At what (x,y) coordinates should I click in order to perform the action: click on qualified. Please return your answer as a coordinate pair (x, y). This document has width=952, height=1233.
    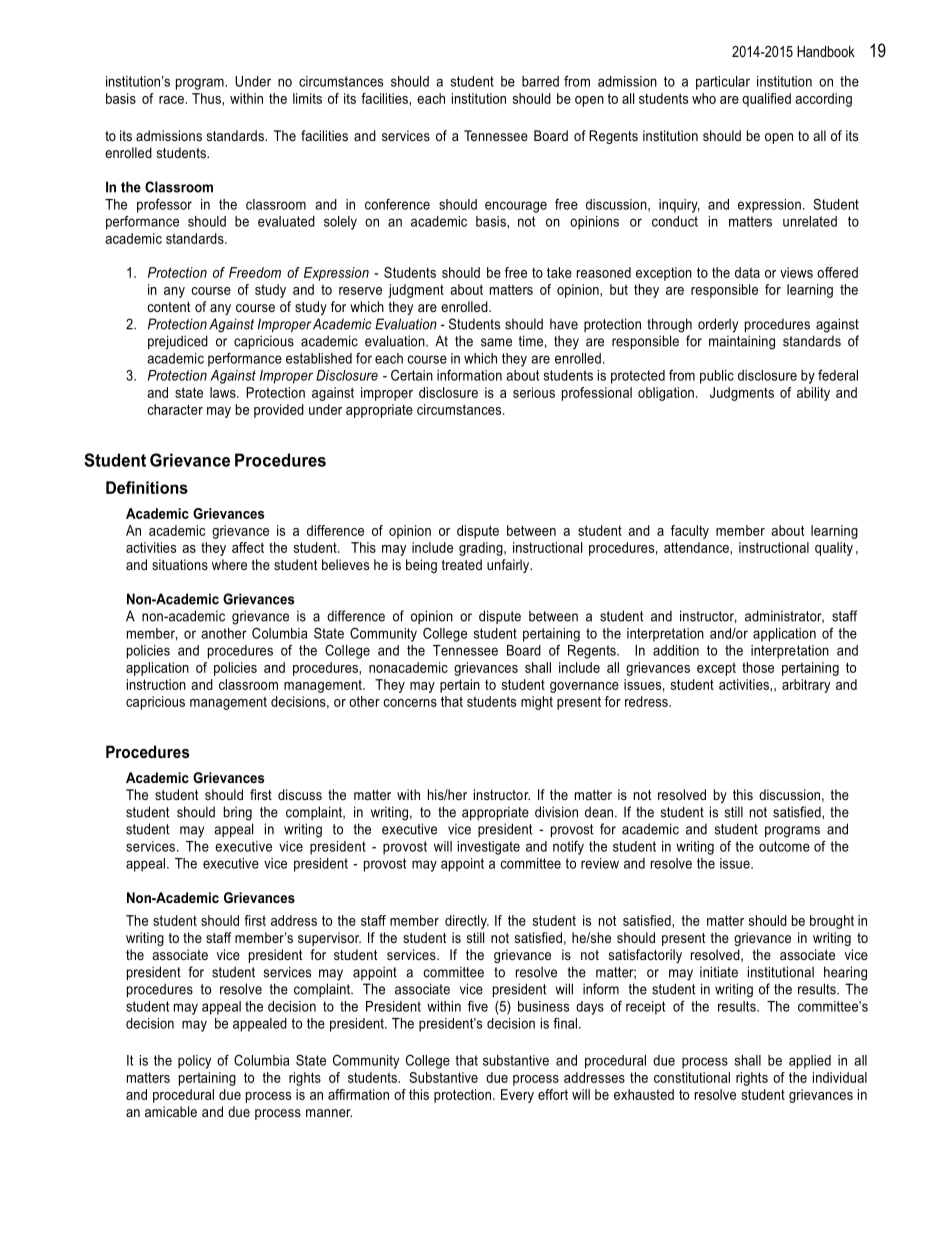
    Looking at the image, I should click on (766, 100).
